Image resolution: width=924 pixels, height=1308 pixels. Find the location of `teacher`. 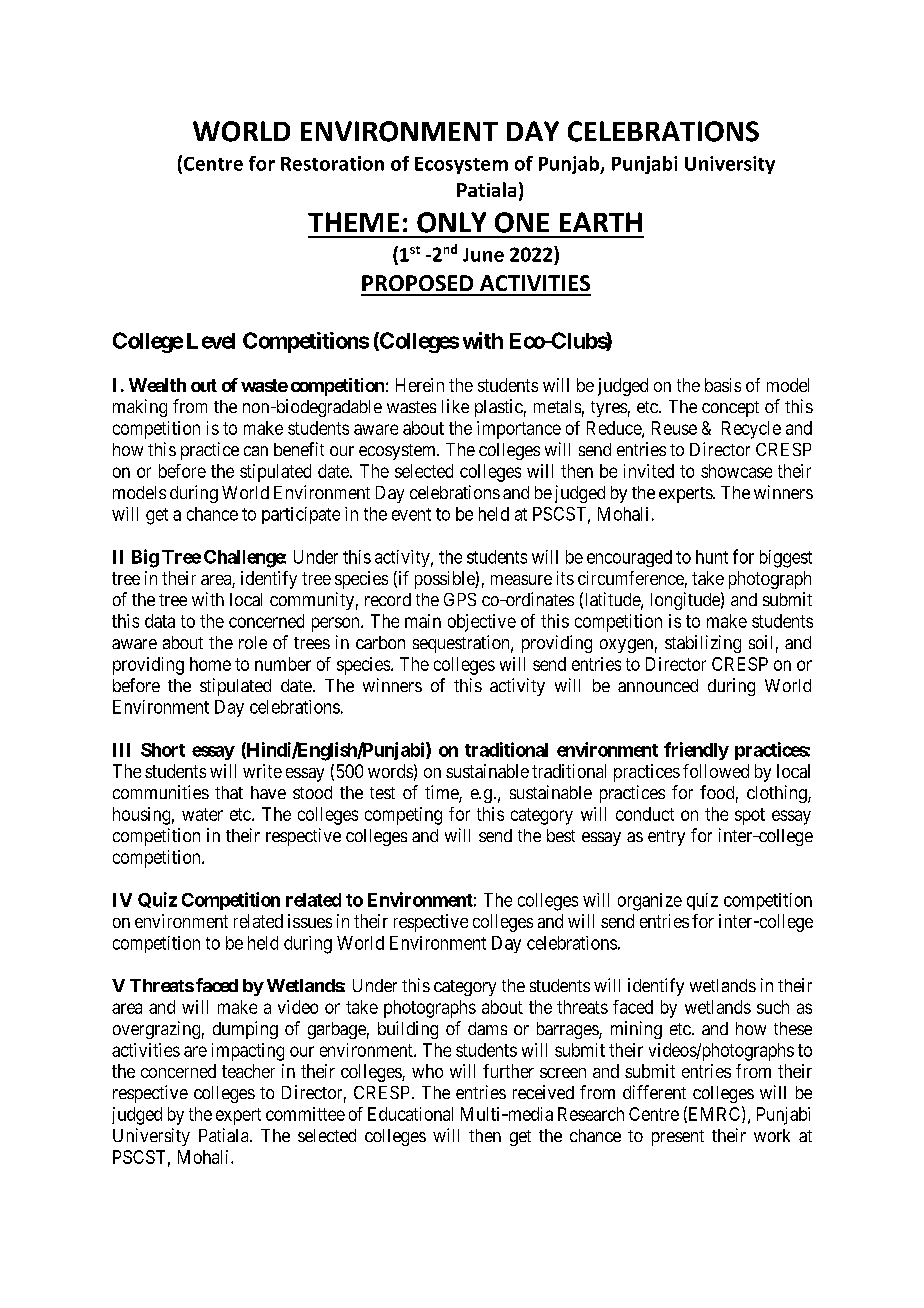

teacher is located at coordinates (248, 1071).
